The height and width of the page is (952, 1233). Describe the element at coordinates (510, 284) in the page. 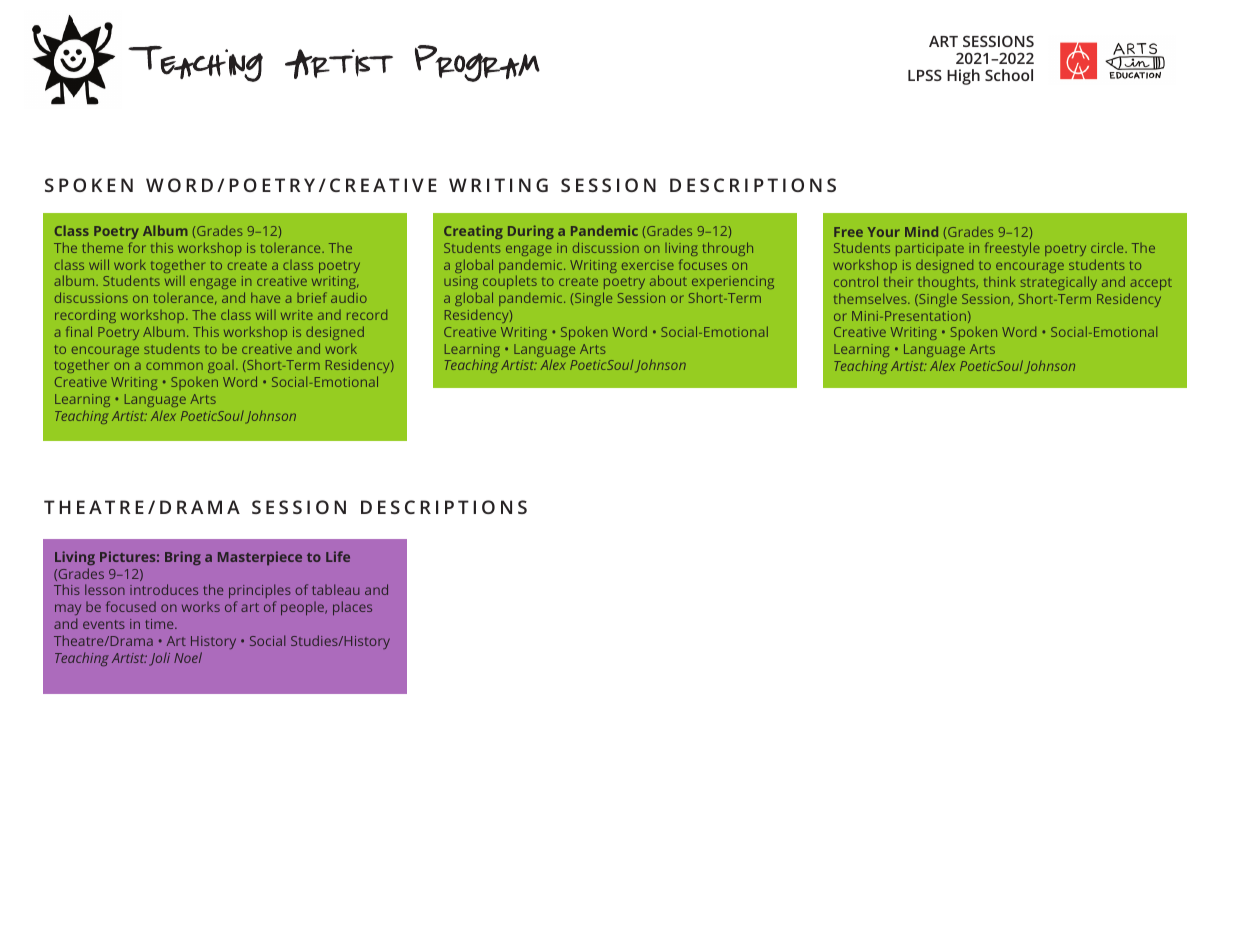

I see `couplets` at that location.
